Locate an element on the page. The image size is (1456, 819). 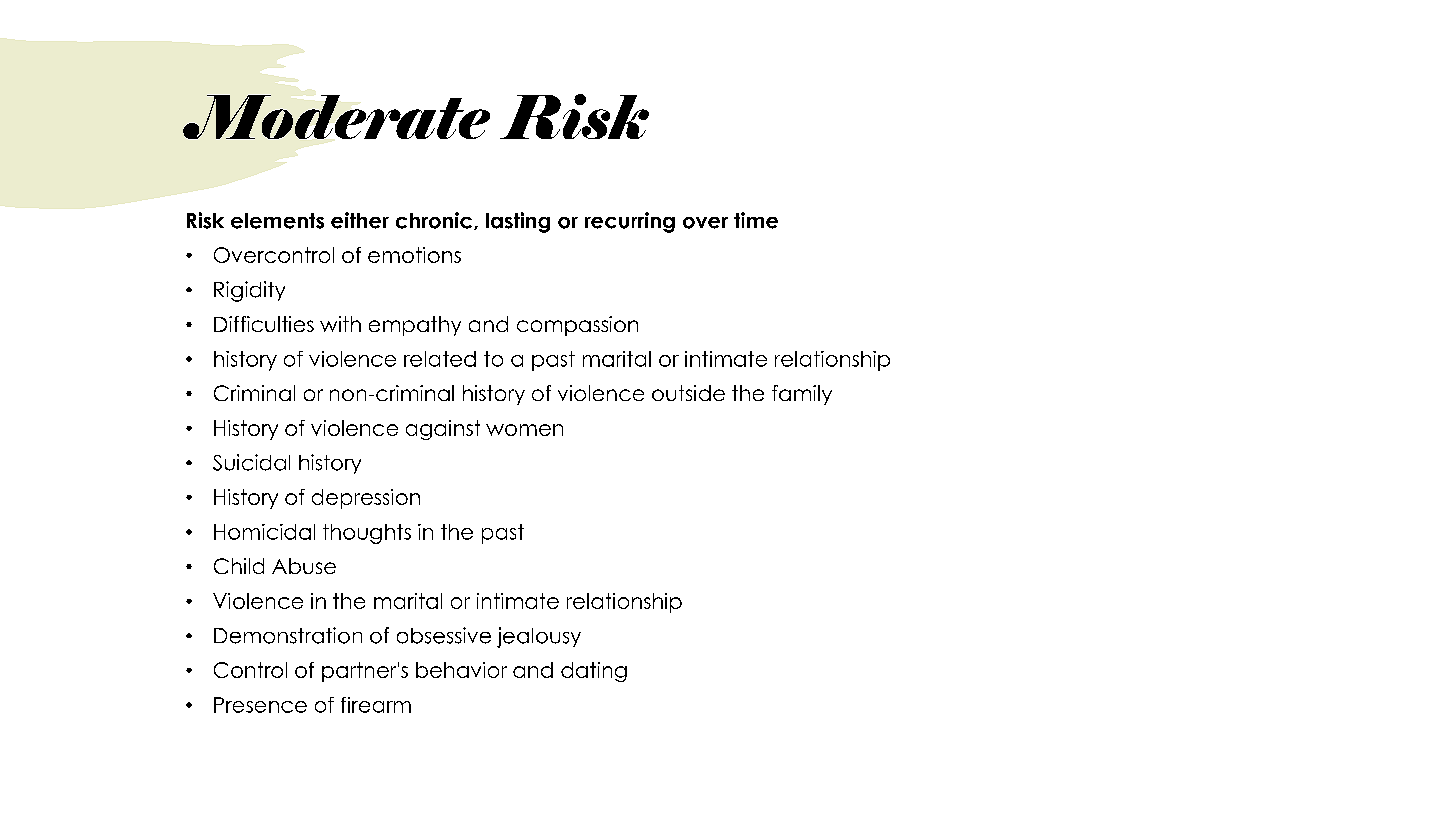
Rigidity is located at coordinates (249, 291).
